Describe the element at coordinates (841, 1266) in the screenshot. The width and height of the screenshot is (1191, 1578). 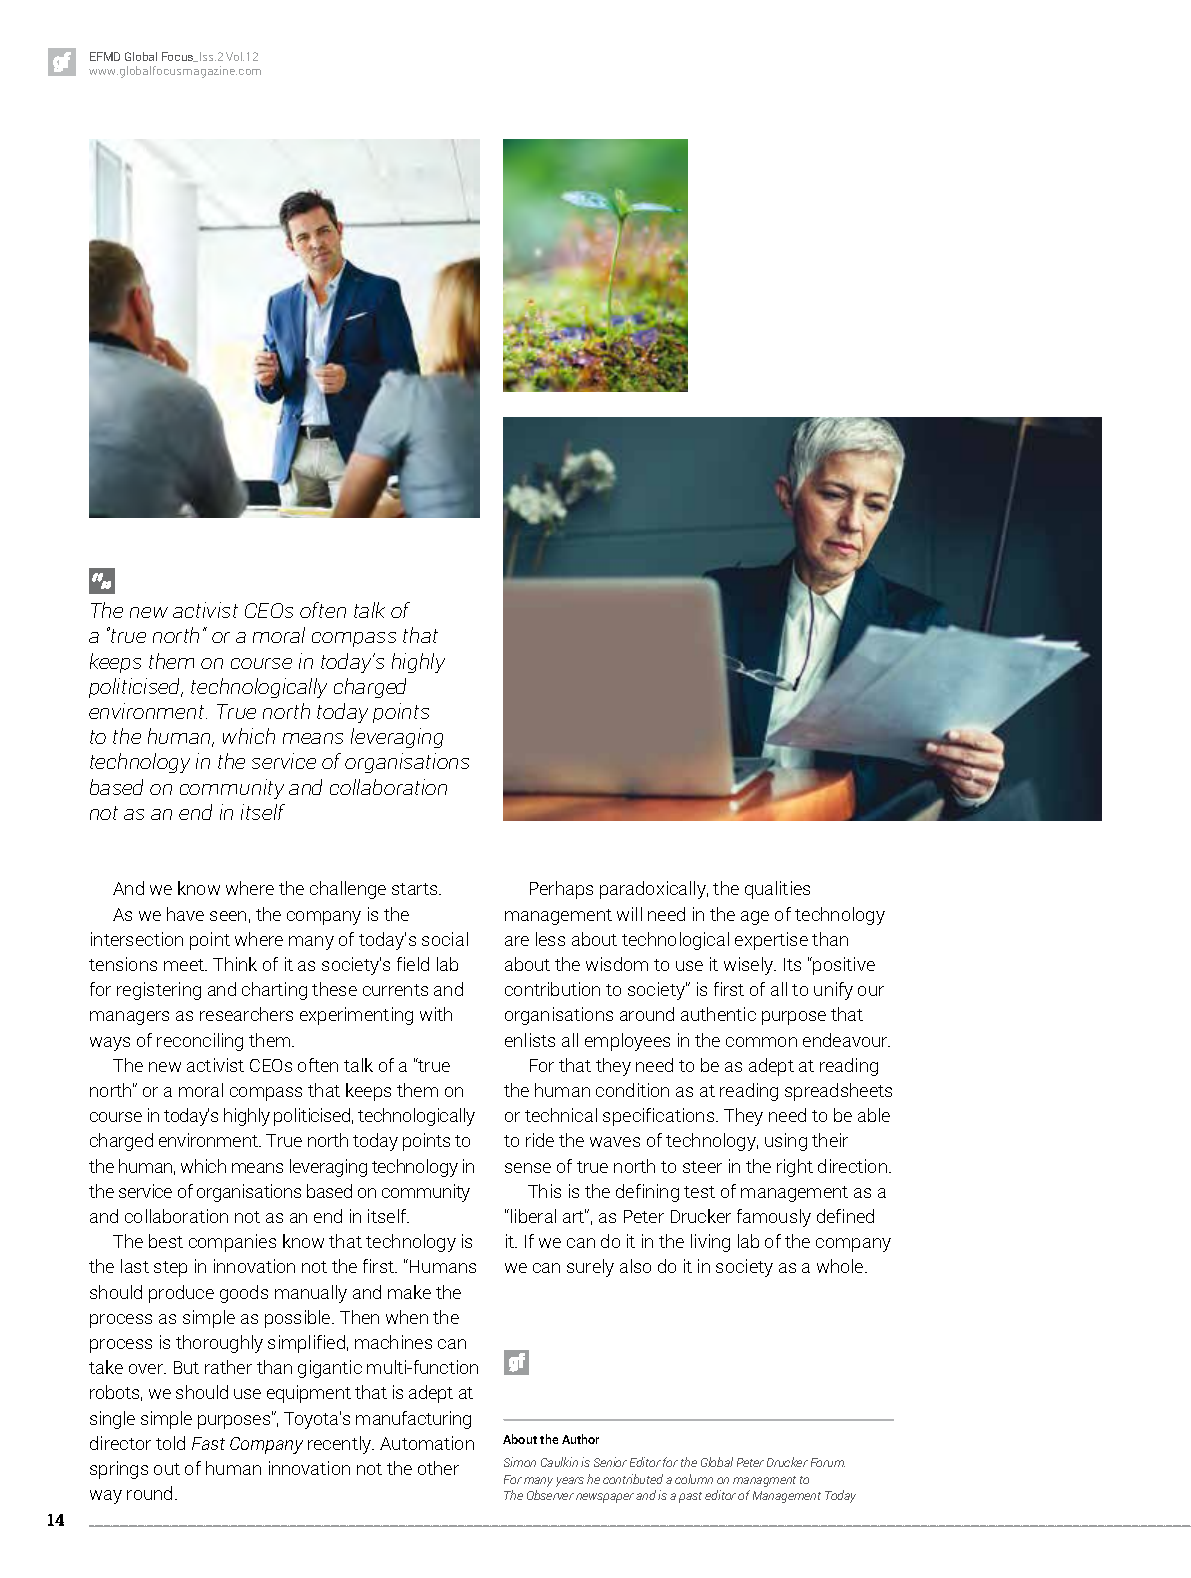
I see `whole` at that location.
